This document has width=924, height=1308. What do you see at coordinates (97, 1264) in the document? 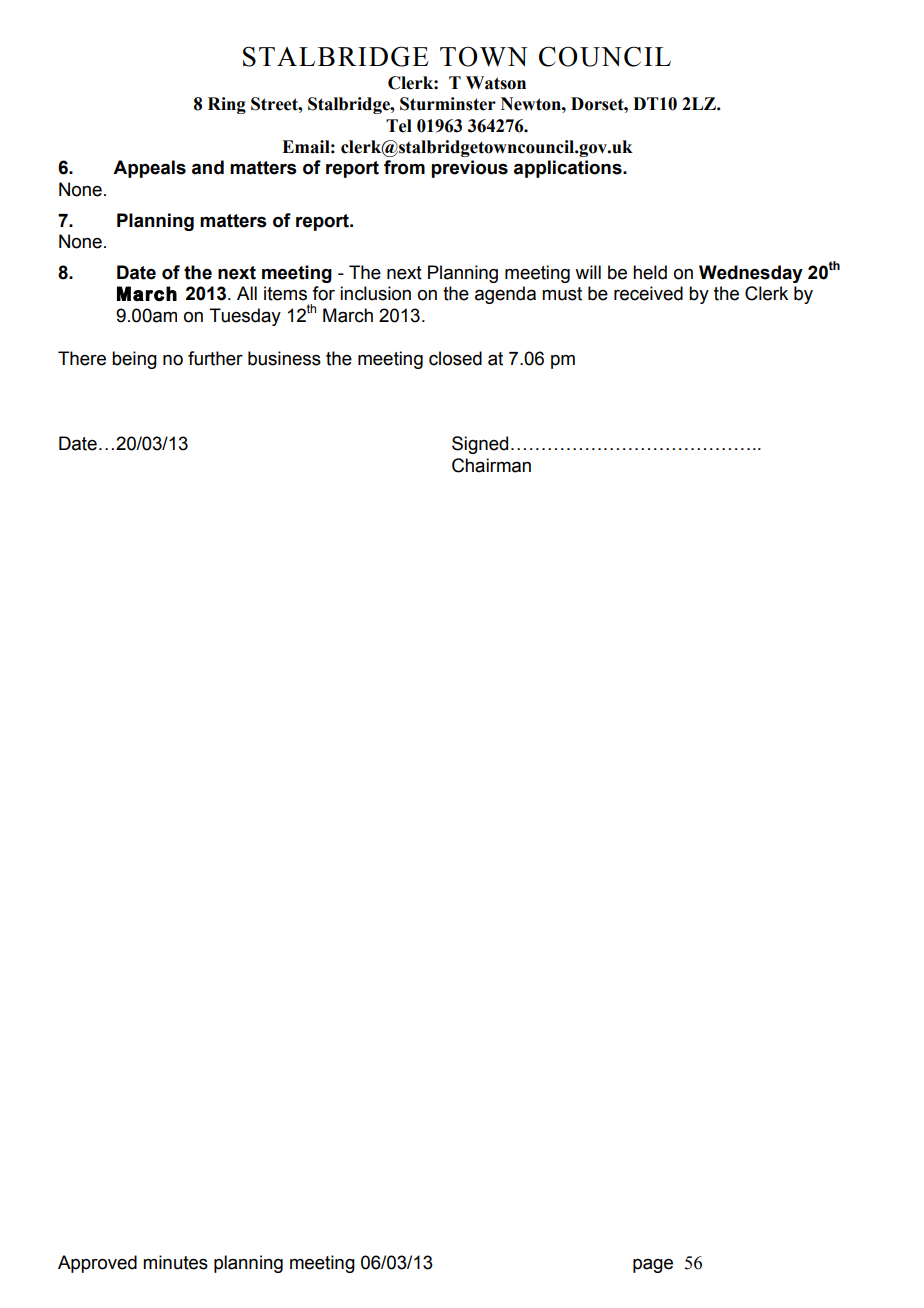
I see `Approved` at bounding box center [97, 1264].
